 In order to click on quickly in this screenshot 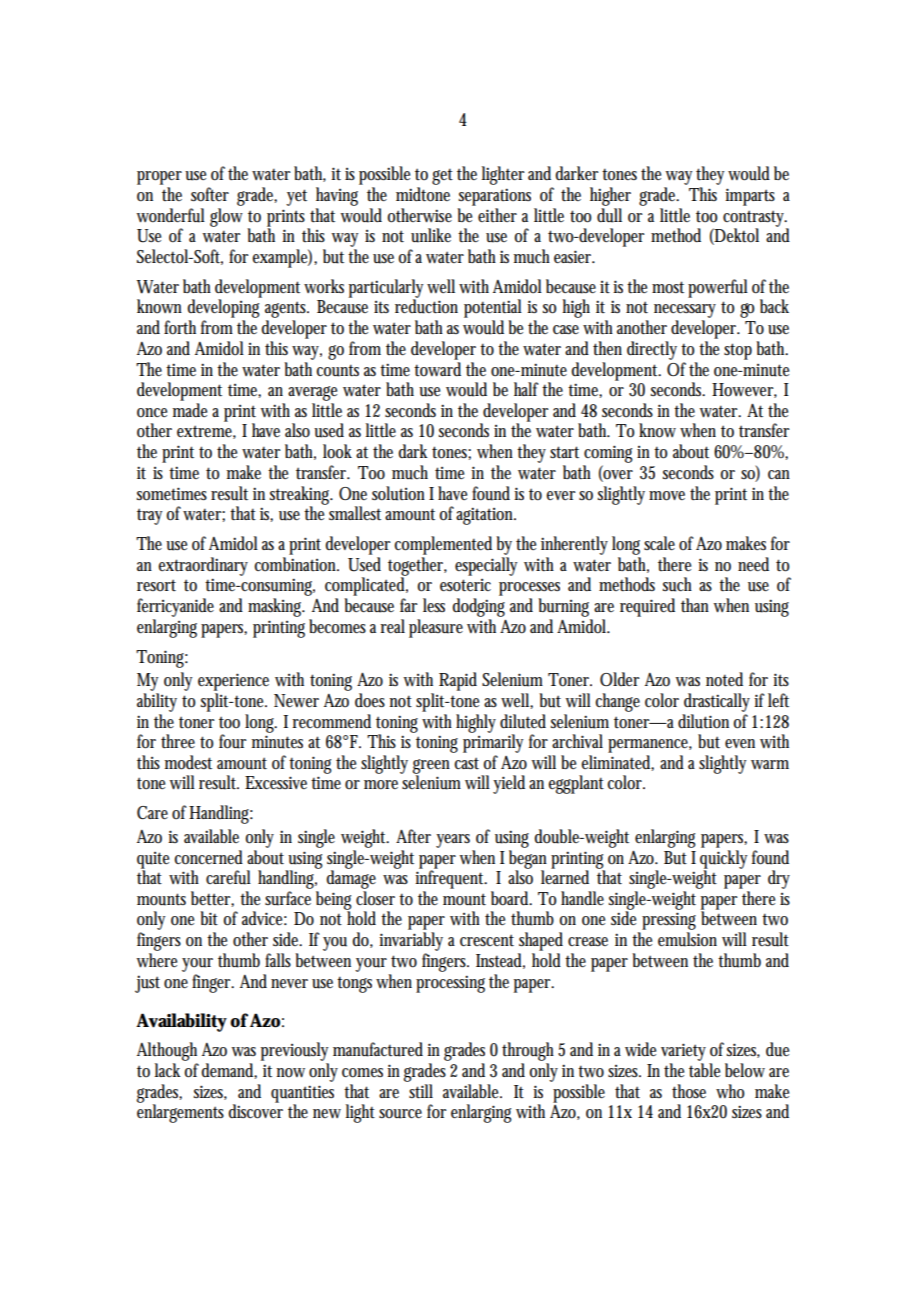, I will do `click(723, 860)`.
